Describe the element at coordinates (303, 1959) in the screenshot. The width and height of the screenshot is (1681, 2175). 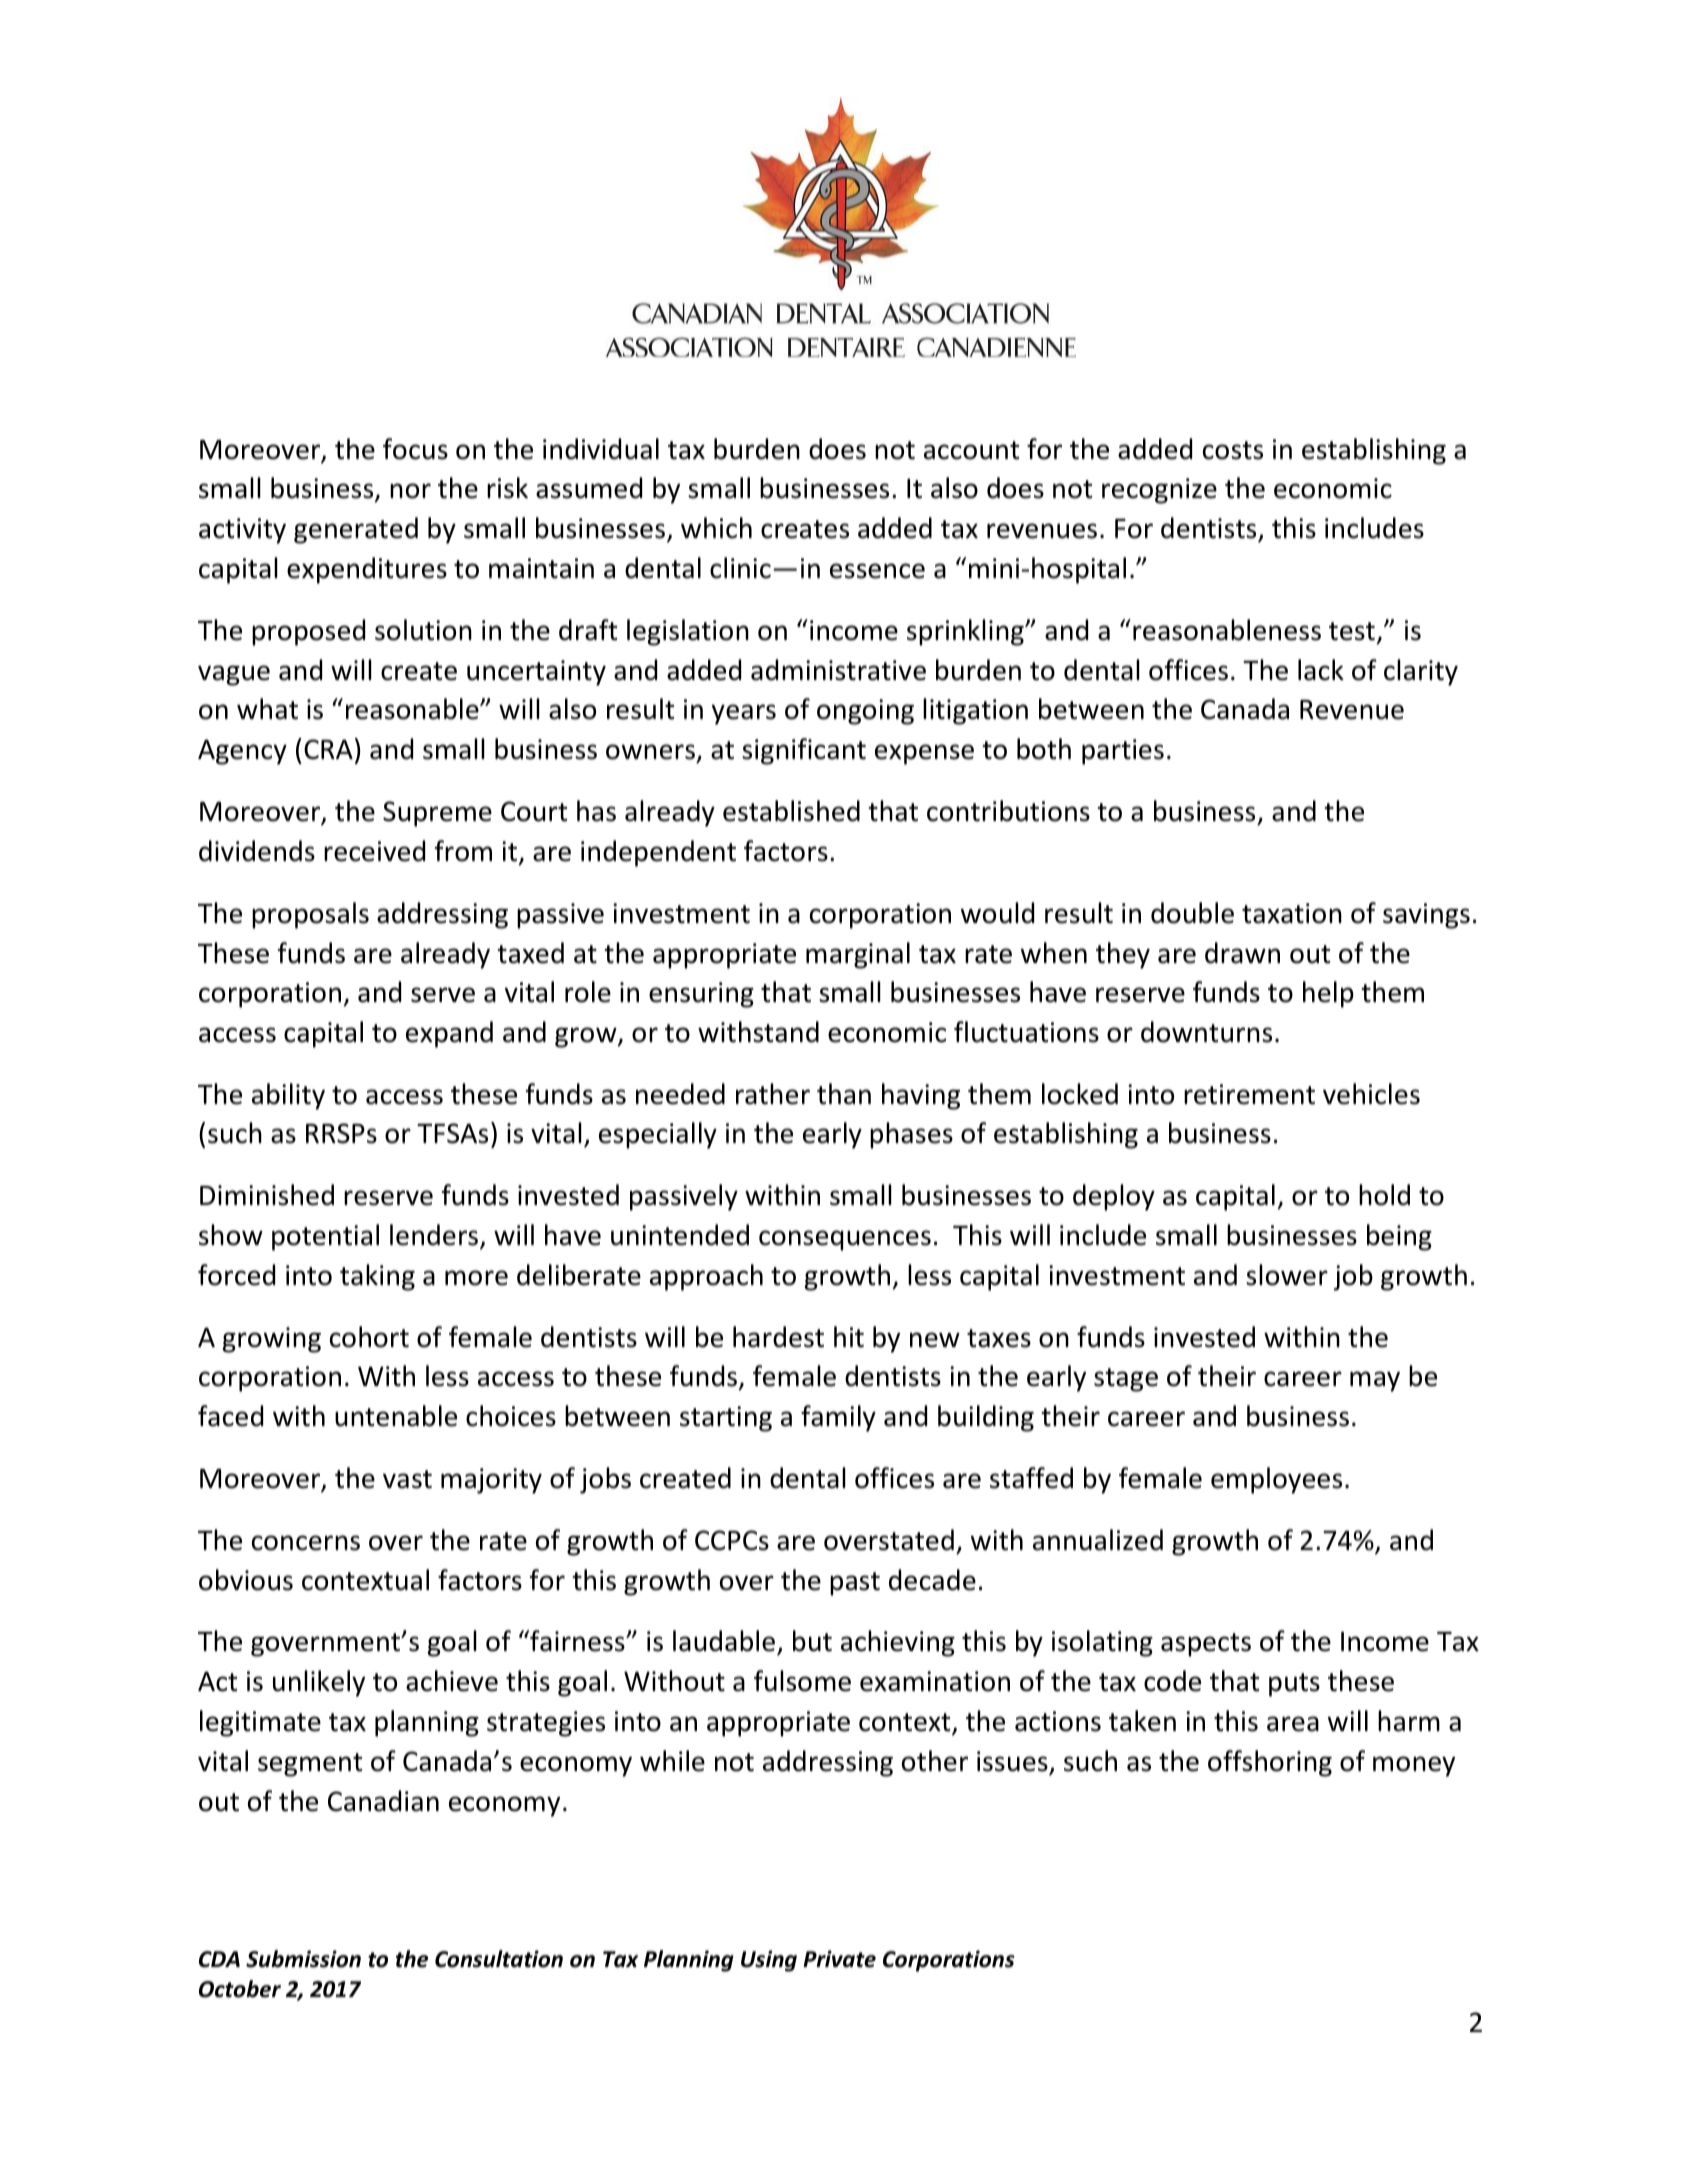
I see `Submission` at that location.
